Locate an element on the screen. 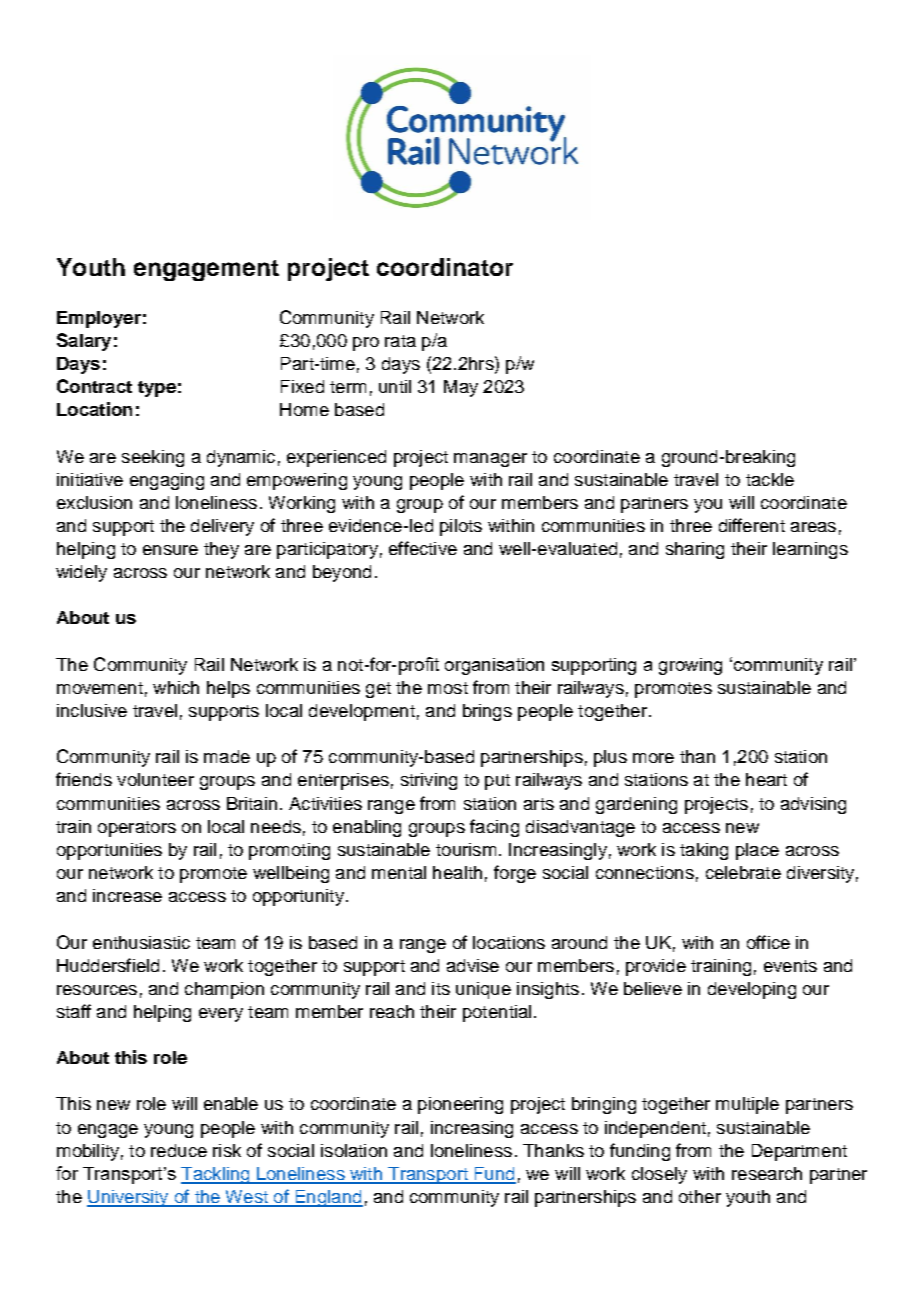 The image size is (924, 1308). which is located at coordinates (176, 687).
